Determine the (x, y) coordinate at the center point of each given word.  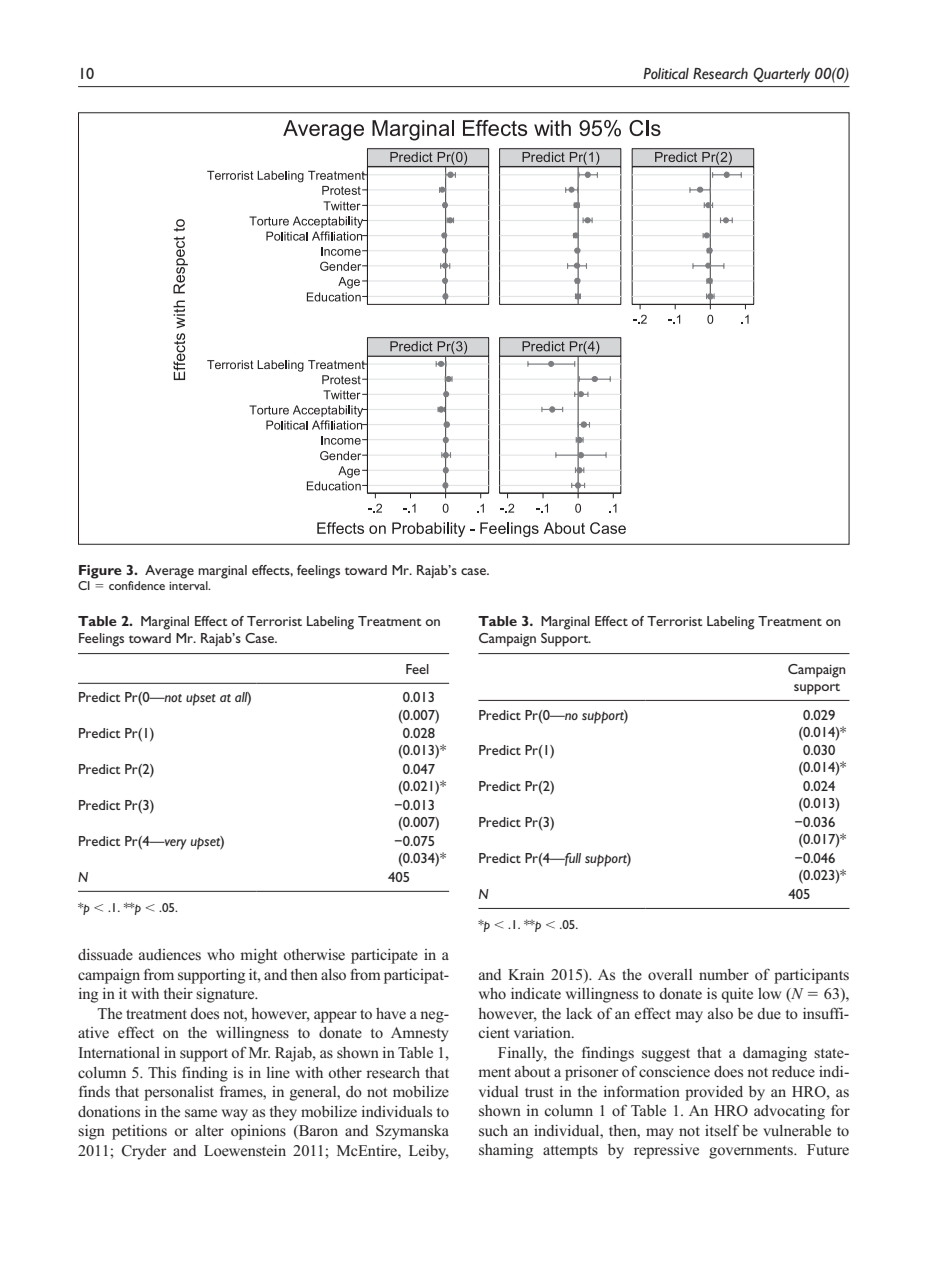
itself (722, 1130)
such (493, 1131)
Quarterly (782, 75)
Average (169, 572)
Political (666, 73)
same (201, 1113)
